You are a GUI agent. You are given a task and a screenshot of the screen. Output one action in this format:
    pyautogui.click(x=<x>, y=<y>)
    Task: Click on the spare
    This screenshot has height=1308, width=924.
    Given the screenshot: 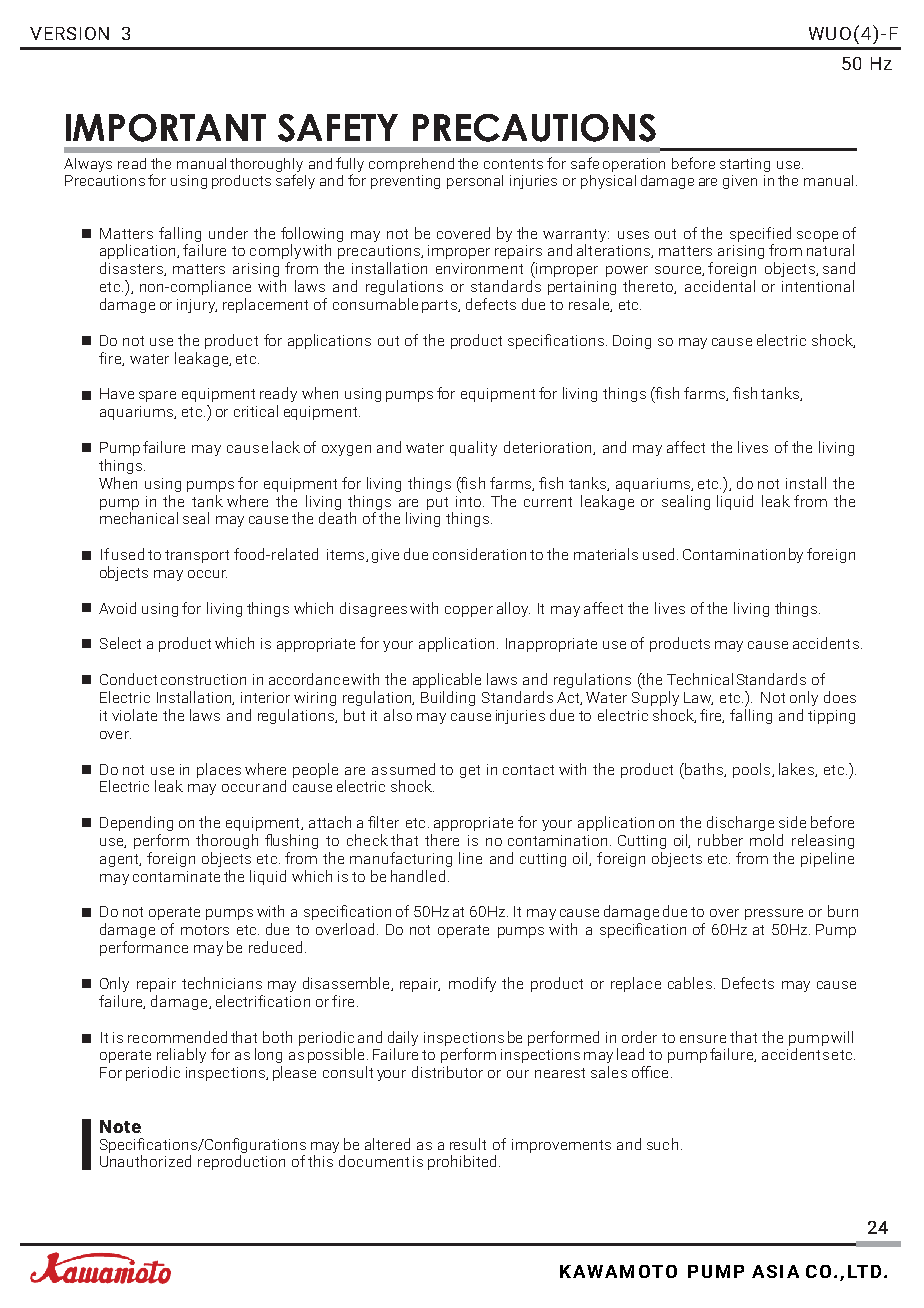 What is the action you would take?
    pyautogui.click(x=157, y=396)
